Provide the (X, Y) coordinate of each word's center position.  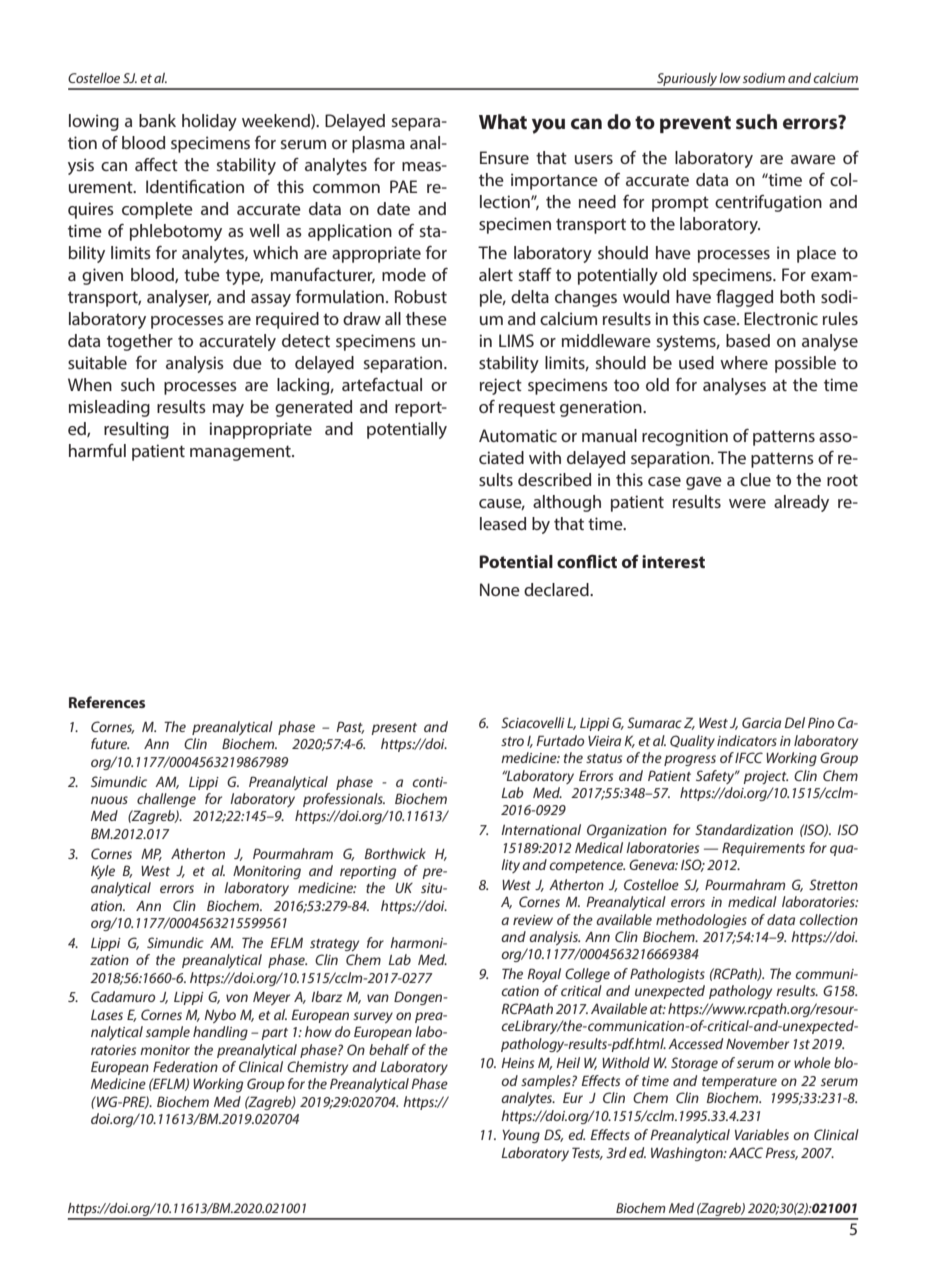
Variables (762, 1134)
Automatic (518, 435)
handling (220, 1033)
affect (156, 164)
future (110, 743)
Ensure (504, 157)
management (241, 453)
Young (521, 1136)
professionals (344, 800)
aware (813, 159)
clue (755, 479)
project (765, 777)
